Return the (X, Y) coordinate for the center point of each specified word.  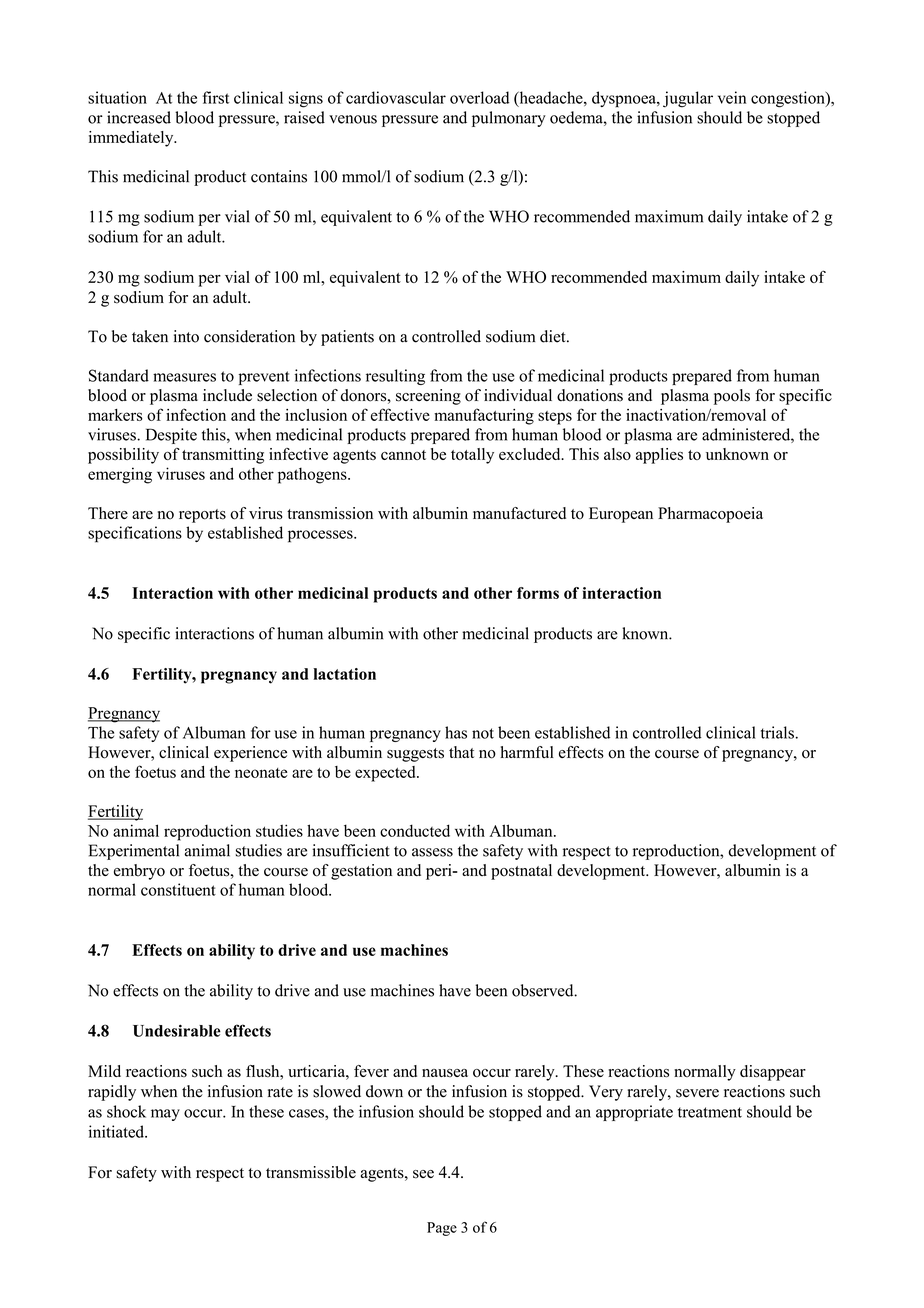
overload (479, 97)
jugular (688, 99)
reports (202, 516)
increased (139, 117)
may (165, 1115)
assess (432, 852)
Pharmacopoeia (710, 515)
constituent (178, 889)
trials (777, 732)
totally (472, 456)
